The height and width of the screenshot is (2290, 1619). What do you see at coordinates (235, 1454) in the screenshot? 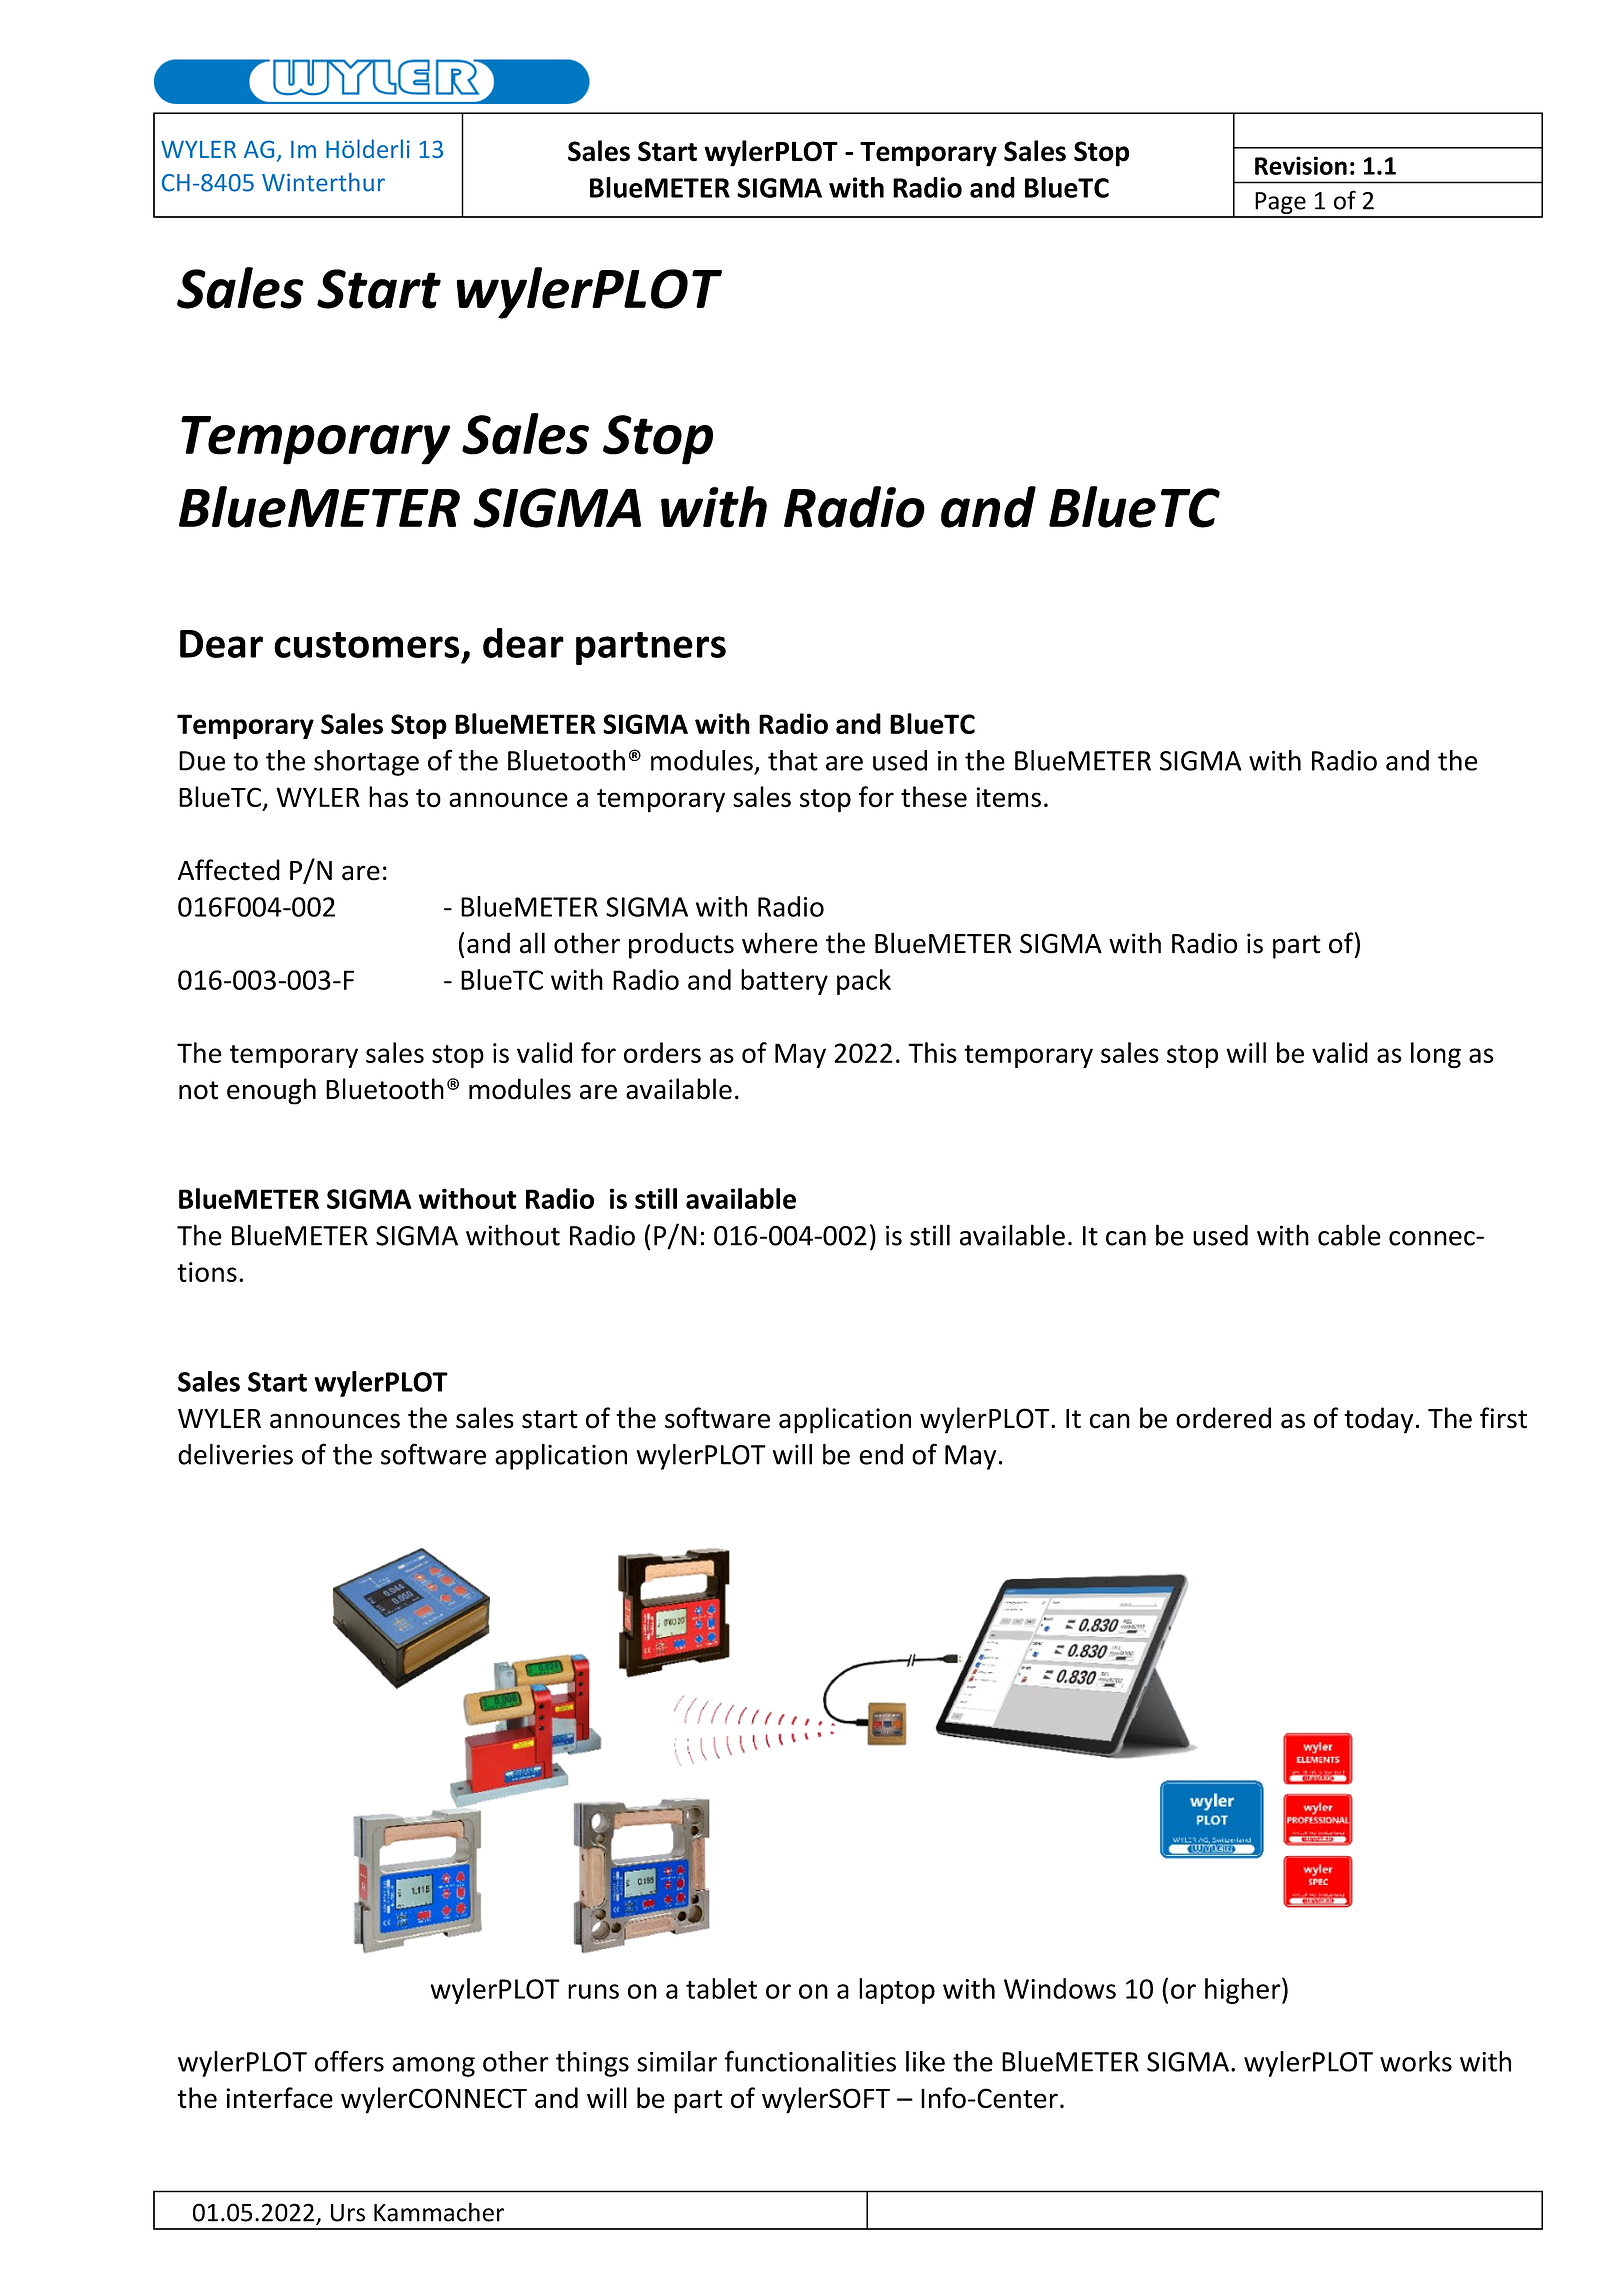
I see `deliveries` at bounding box center [235, 1454].
